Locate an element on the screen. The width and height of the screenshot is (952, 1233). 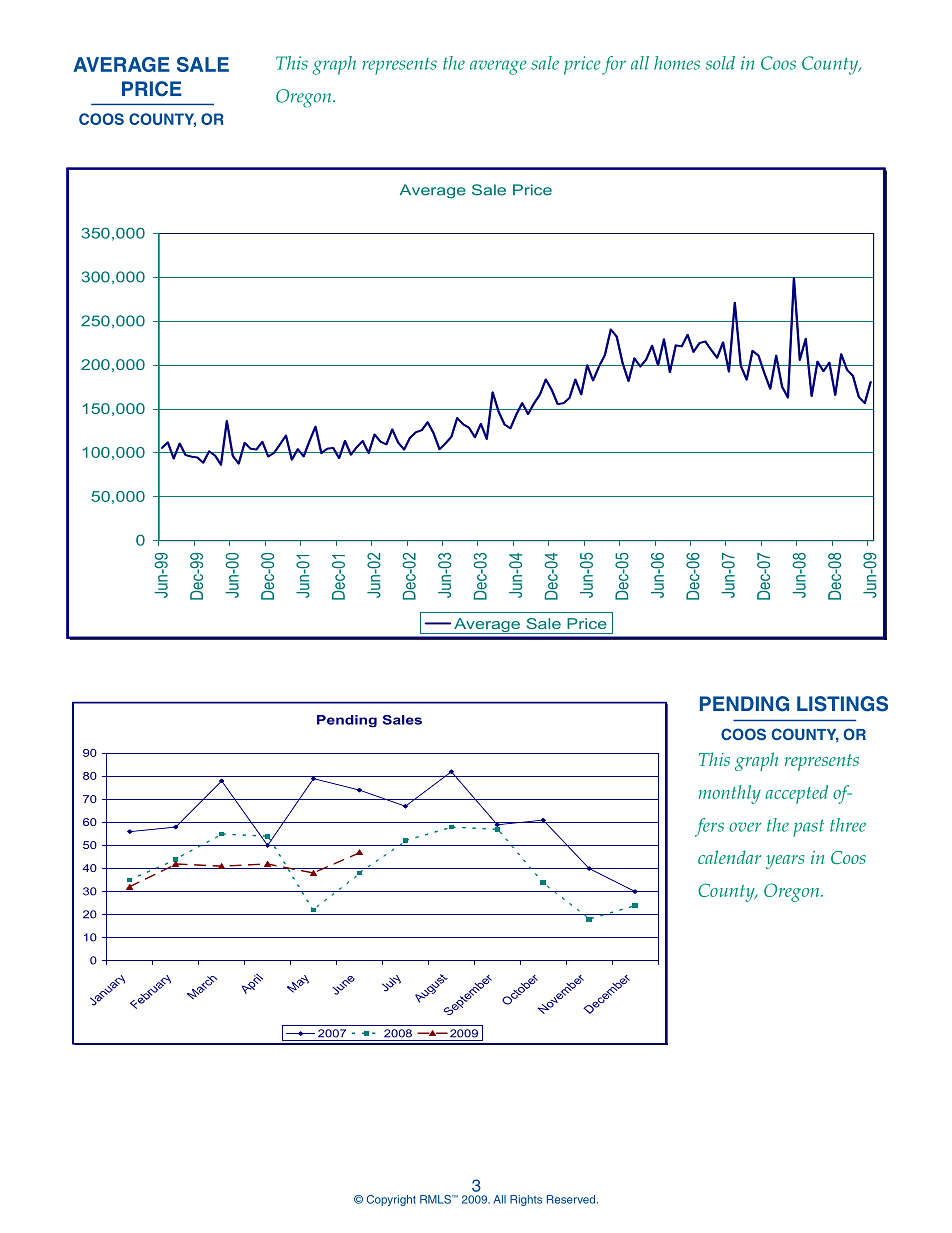
Copyright is located at coordinates (391, 1200).
